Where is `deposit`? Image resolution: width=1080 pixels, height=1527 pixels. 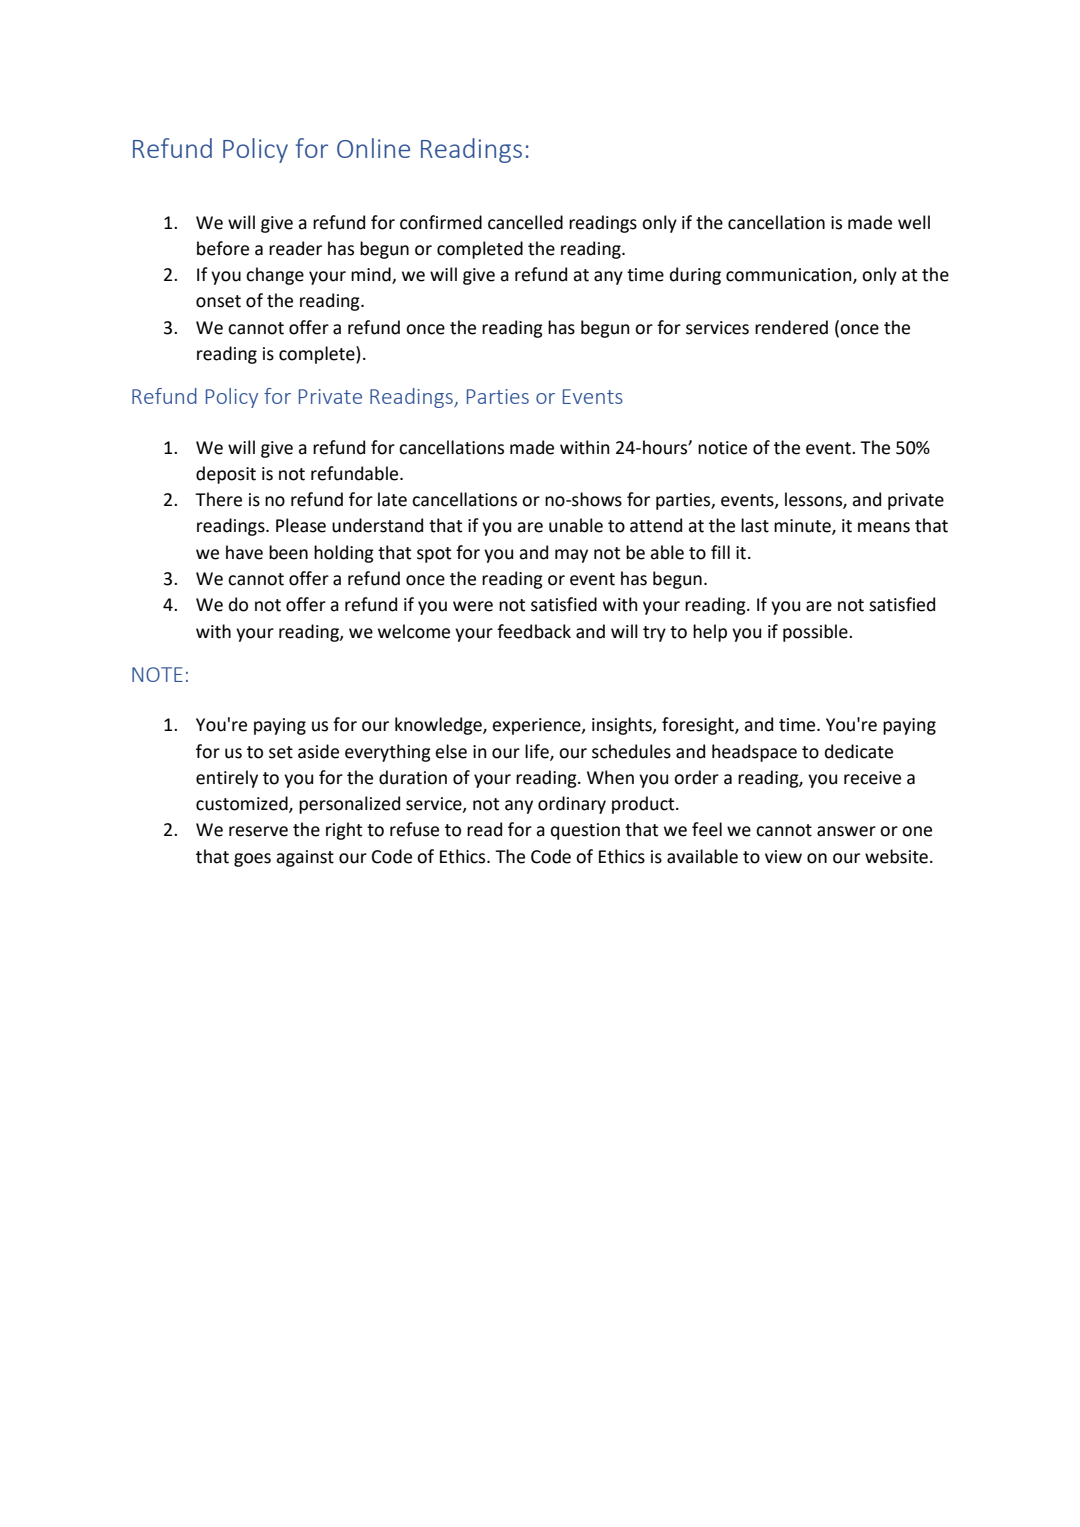 deposit is located at coordinates (226, 475).
